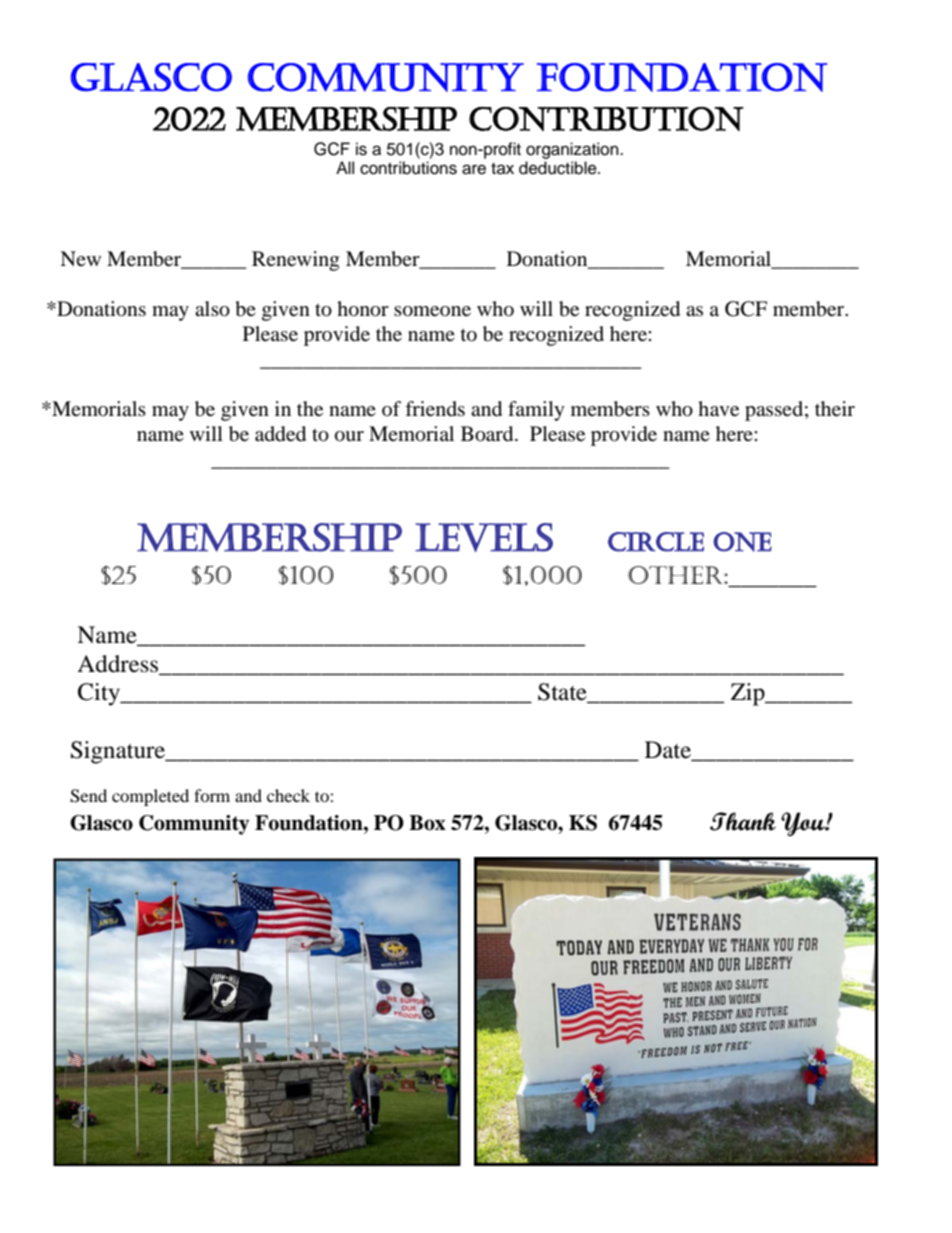  Describe the element at coordinates (484, 537) in the screenshot. I see `LEVELS` at that location.
